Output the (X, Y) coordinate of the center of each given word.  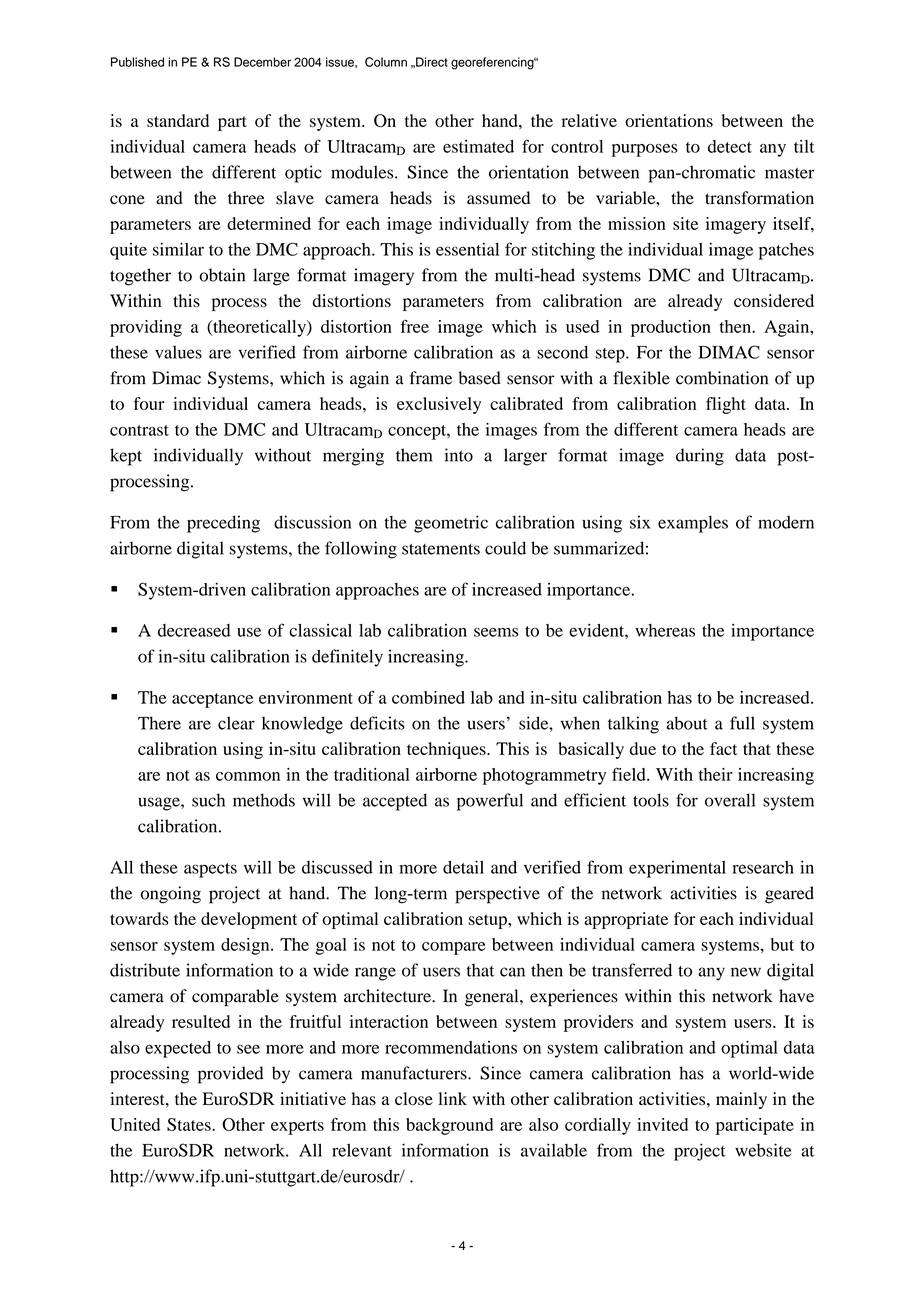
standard (178, 120)
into (459, 455)
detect (730, 146)
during (700, 457)
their (716, 774)
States (190, 1124)
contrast (139, 430)
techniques (447, 750)
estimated (478, 146)
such (208, 800)
